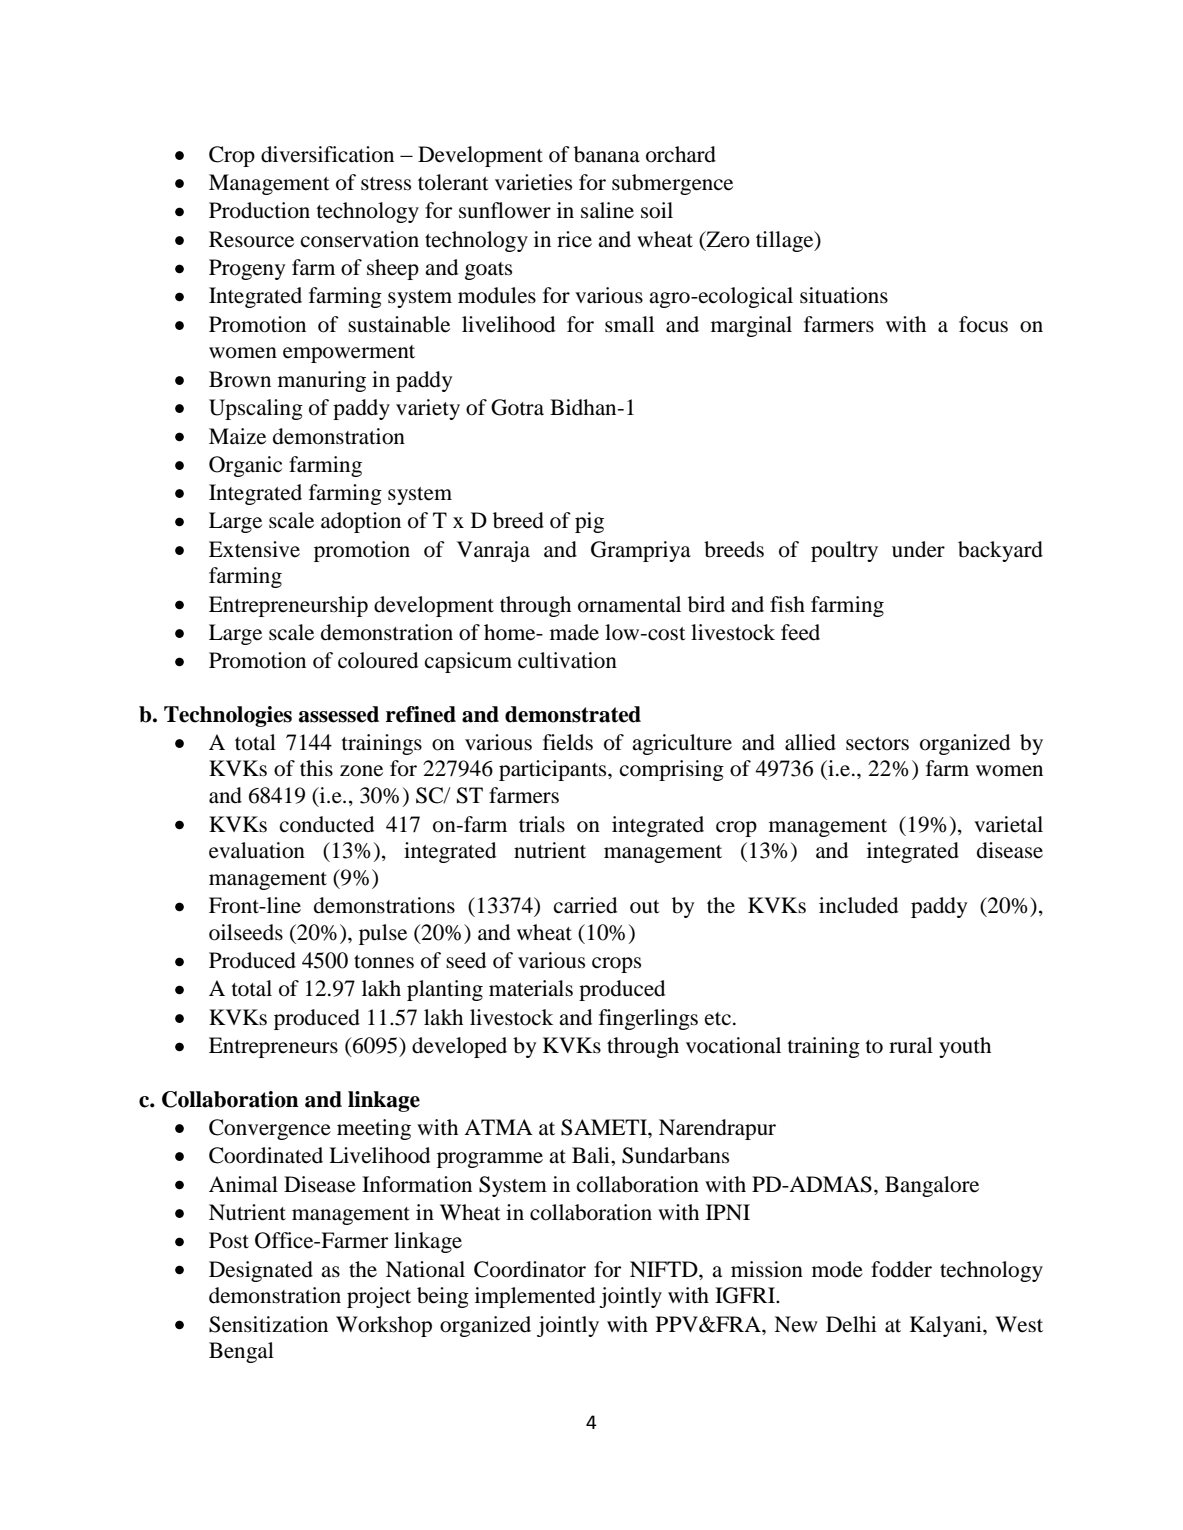 This document has width=1183, height=1530. Describe the element at coordinates (901, 1269) in the document. I see `fodder` at that location.
